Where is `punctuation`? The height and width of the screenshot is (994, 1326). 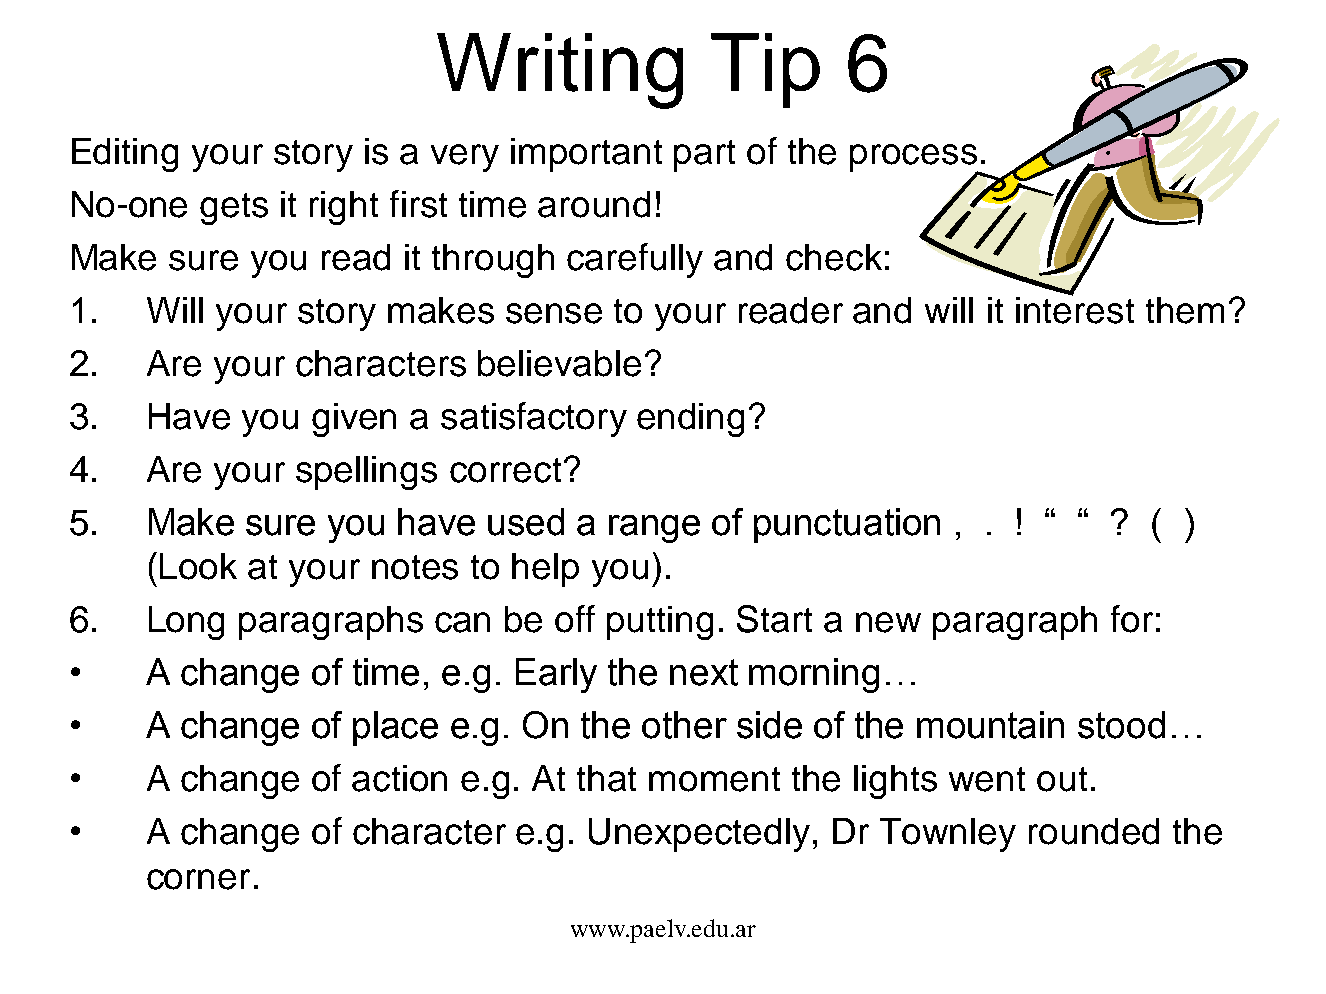
punctuation is located at coordinates (847, 525).
